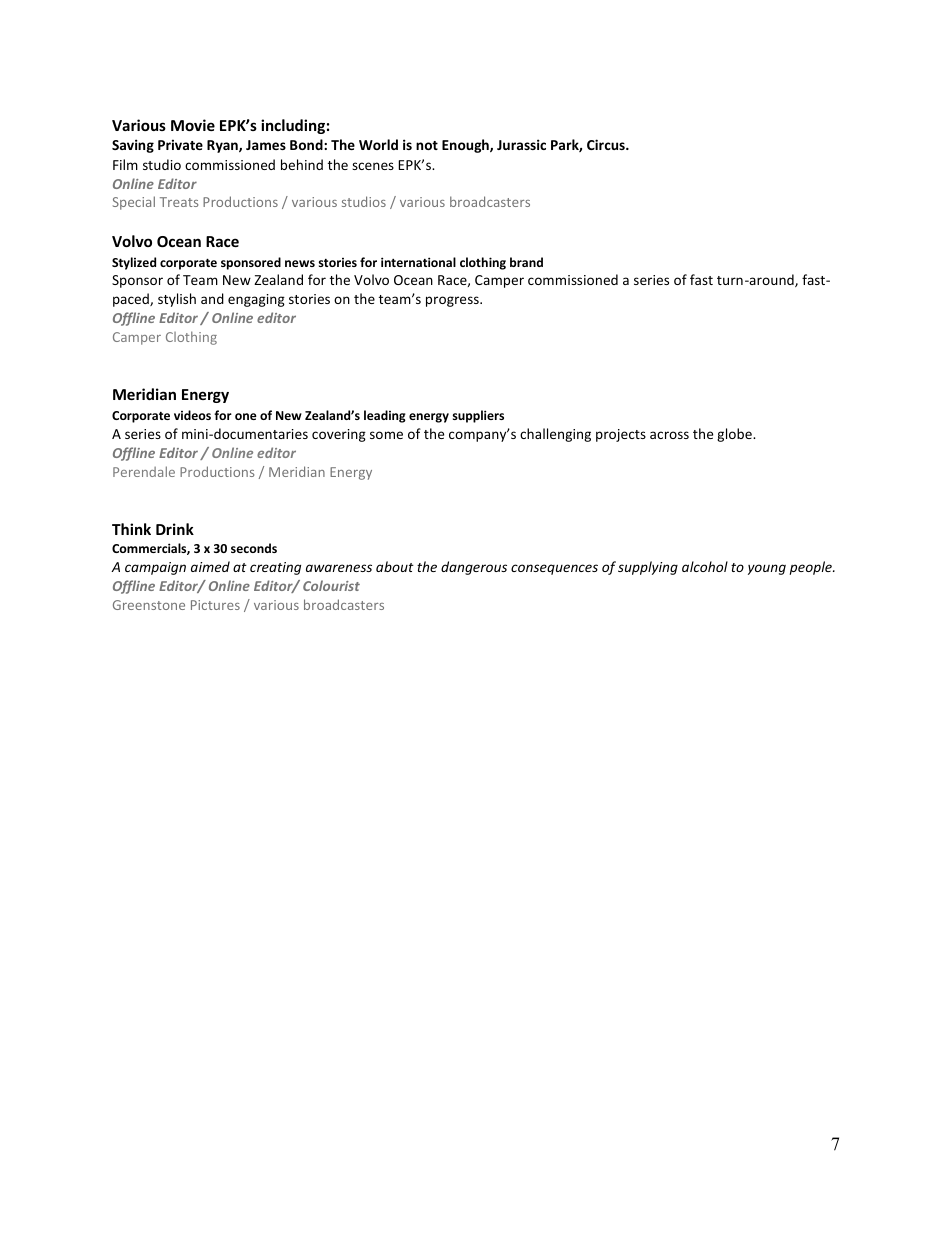 The width and height of the screenshot is (952, 1233). I want to click on not, so click(427, 145).
